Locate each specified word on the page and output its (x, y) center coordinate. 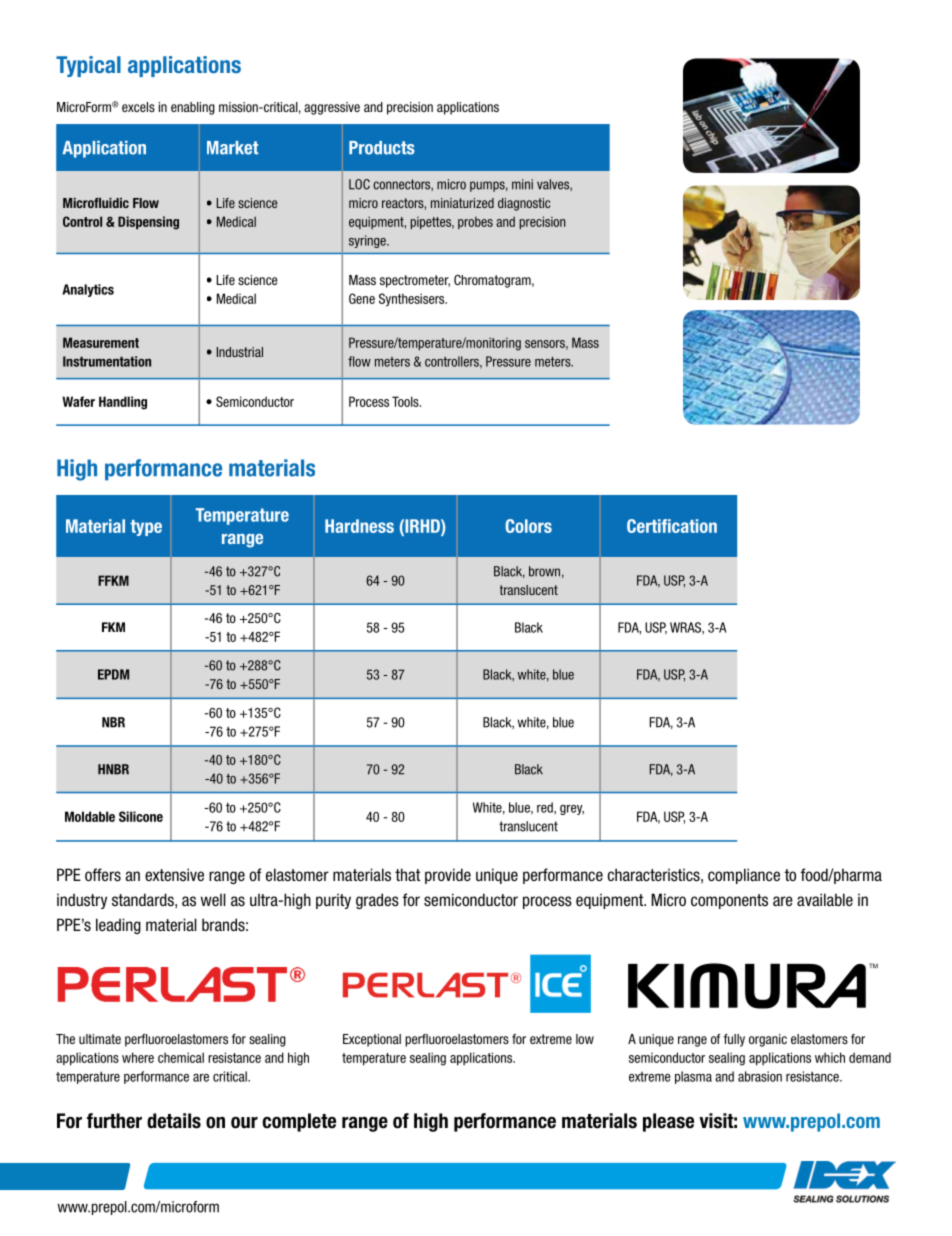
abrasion (760, 1076)
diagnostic (524, 204)
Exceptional (372, 1040)
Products (382, 148)
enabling (193, 108)
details (174, 1121)
